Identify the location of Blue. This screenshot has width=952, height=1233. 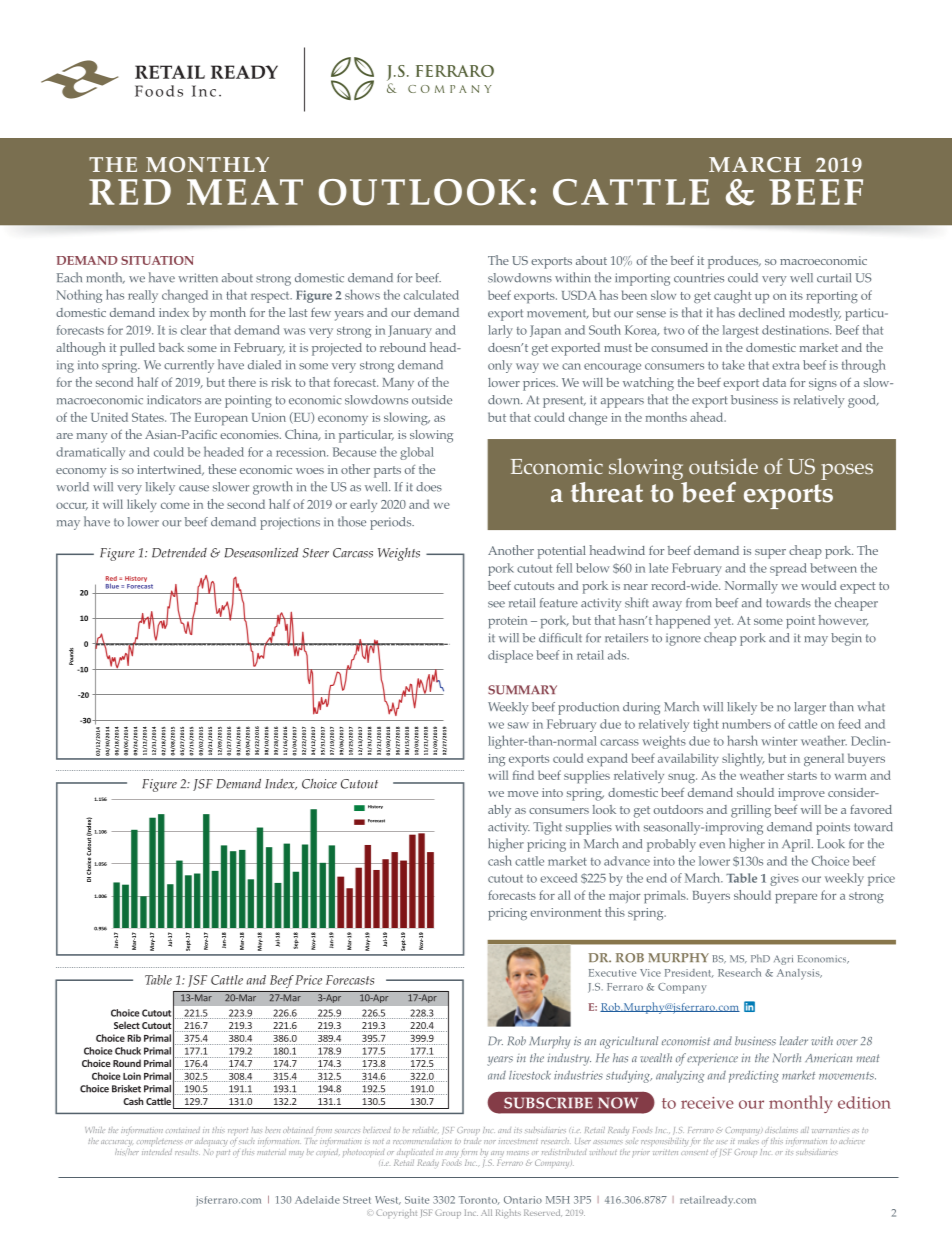
(112, 586).
